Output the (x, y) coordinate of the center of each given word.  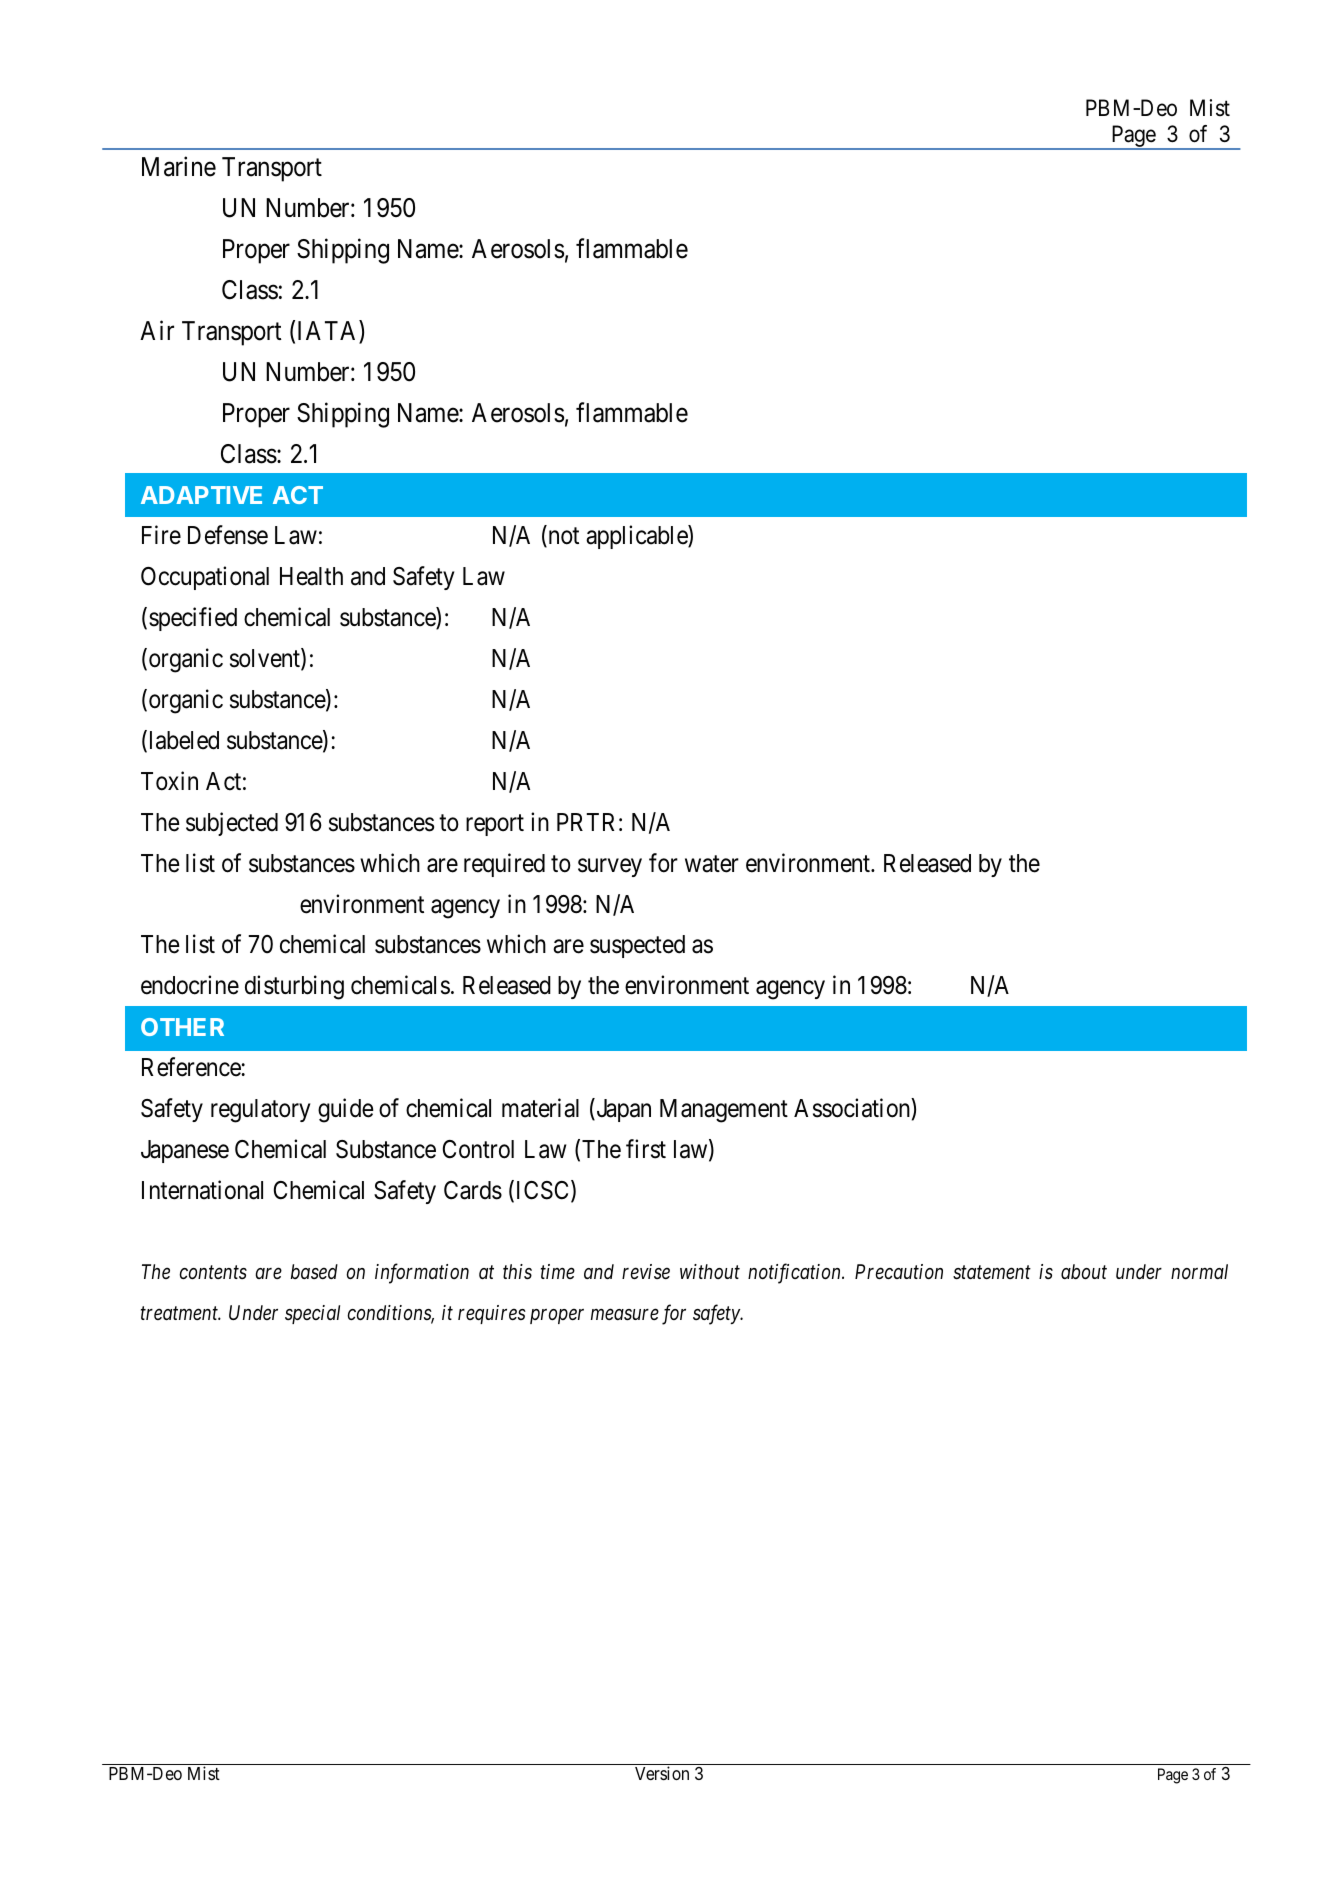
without (710, 1271)
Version (662, 1773)
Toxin (169, 781)
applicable (637, 537)
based (314, 1271)
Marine (179, 167)
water (712, 864)
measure (625, 1315)
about (1084, 1272)
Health (311, 576)
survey (610, 867)
